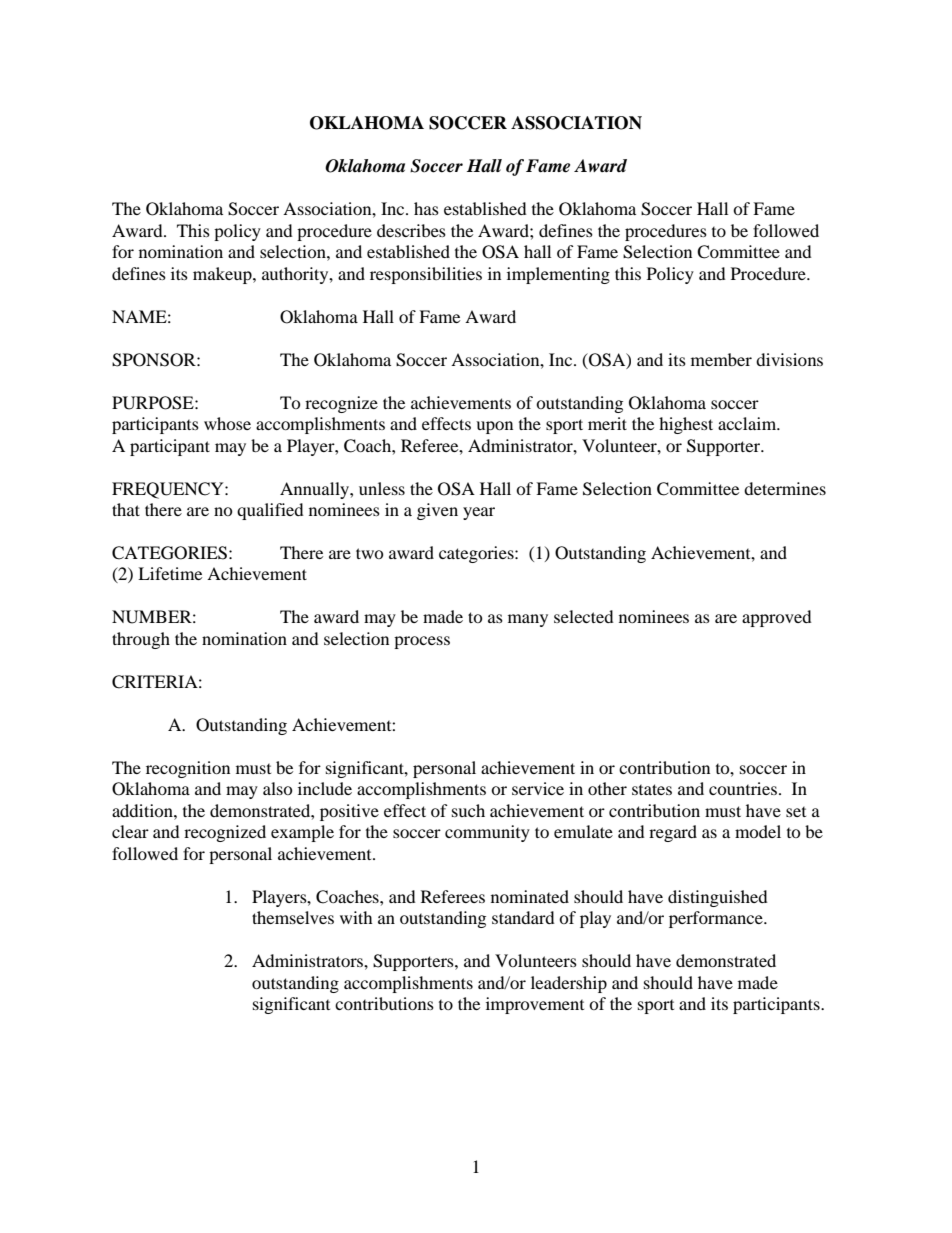  I want to click on Lifetime, so click(170, 573).
